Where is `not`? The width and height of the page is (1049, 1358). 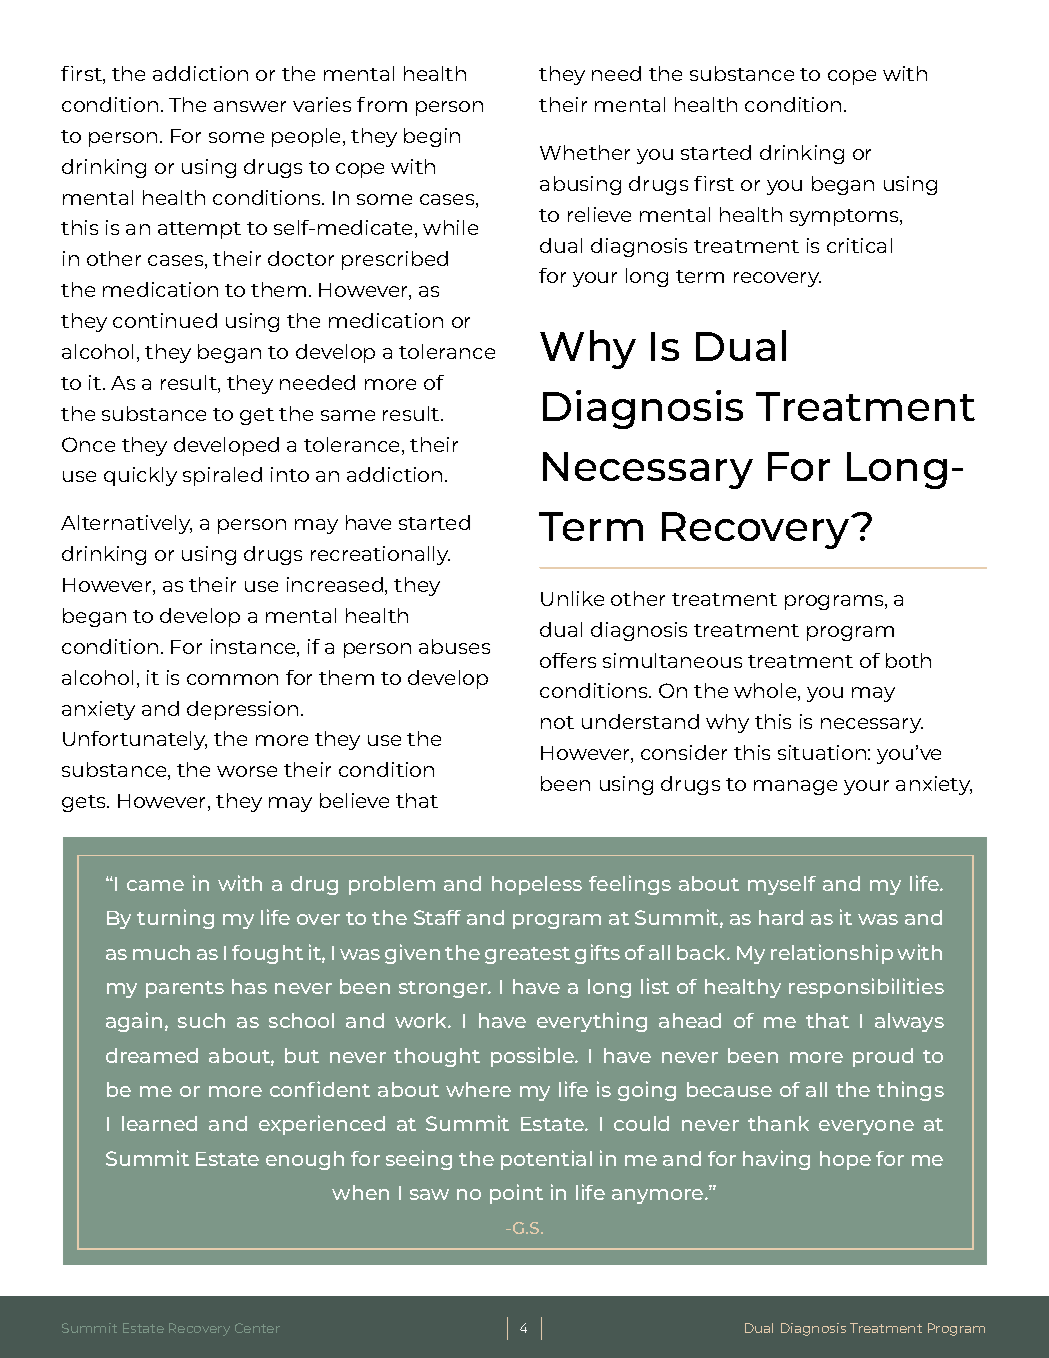
not is located at coordinates (557, 722).
